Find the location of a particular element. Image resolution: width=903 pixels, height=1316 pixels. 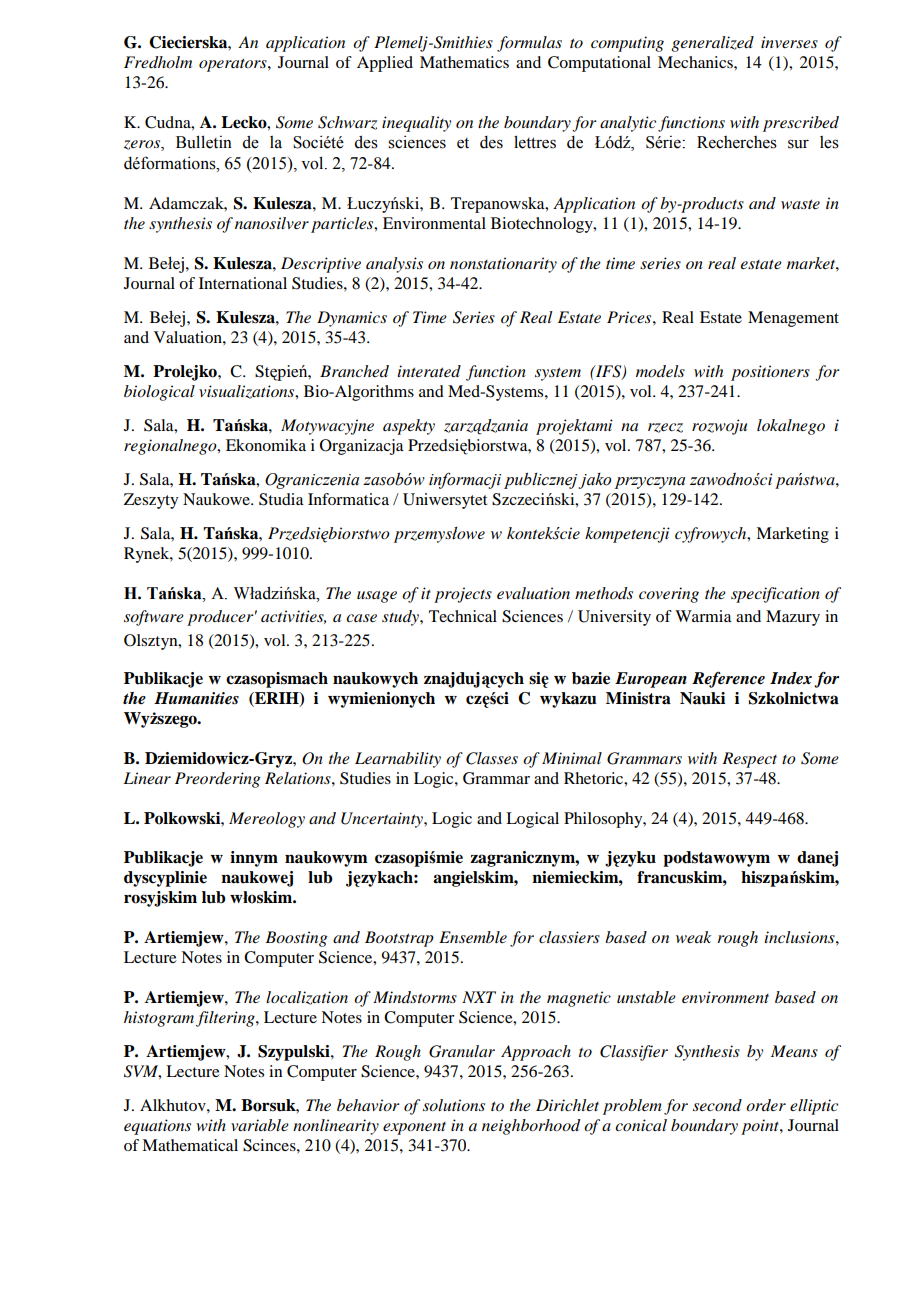

models is located at coordinates (660, 371).
